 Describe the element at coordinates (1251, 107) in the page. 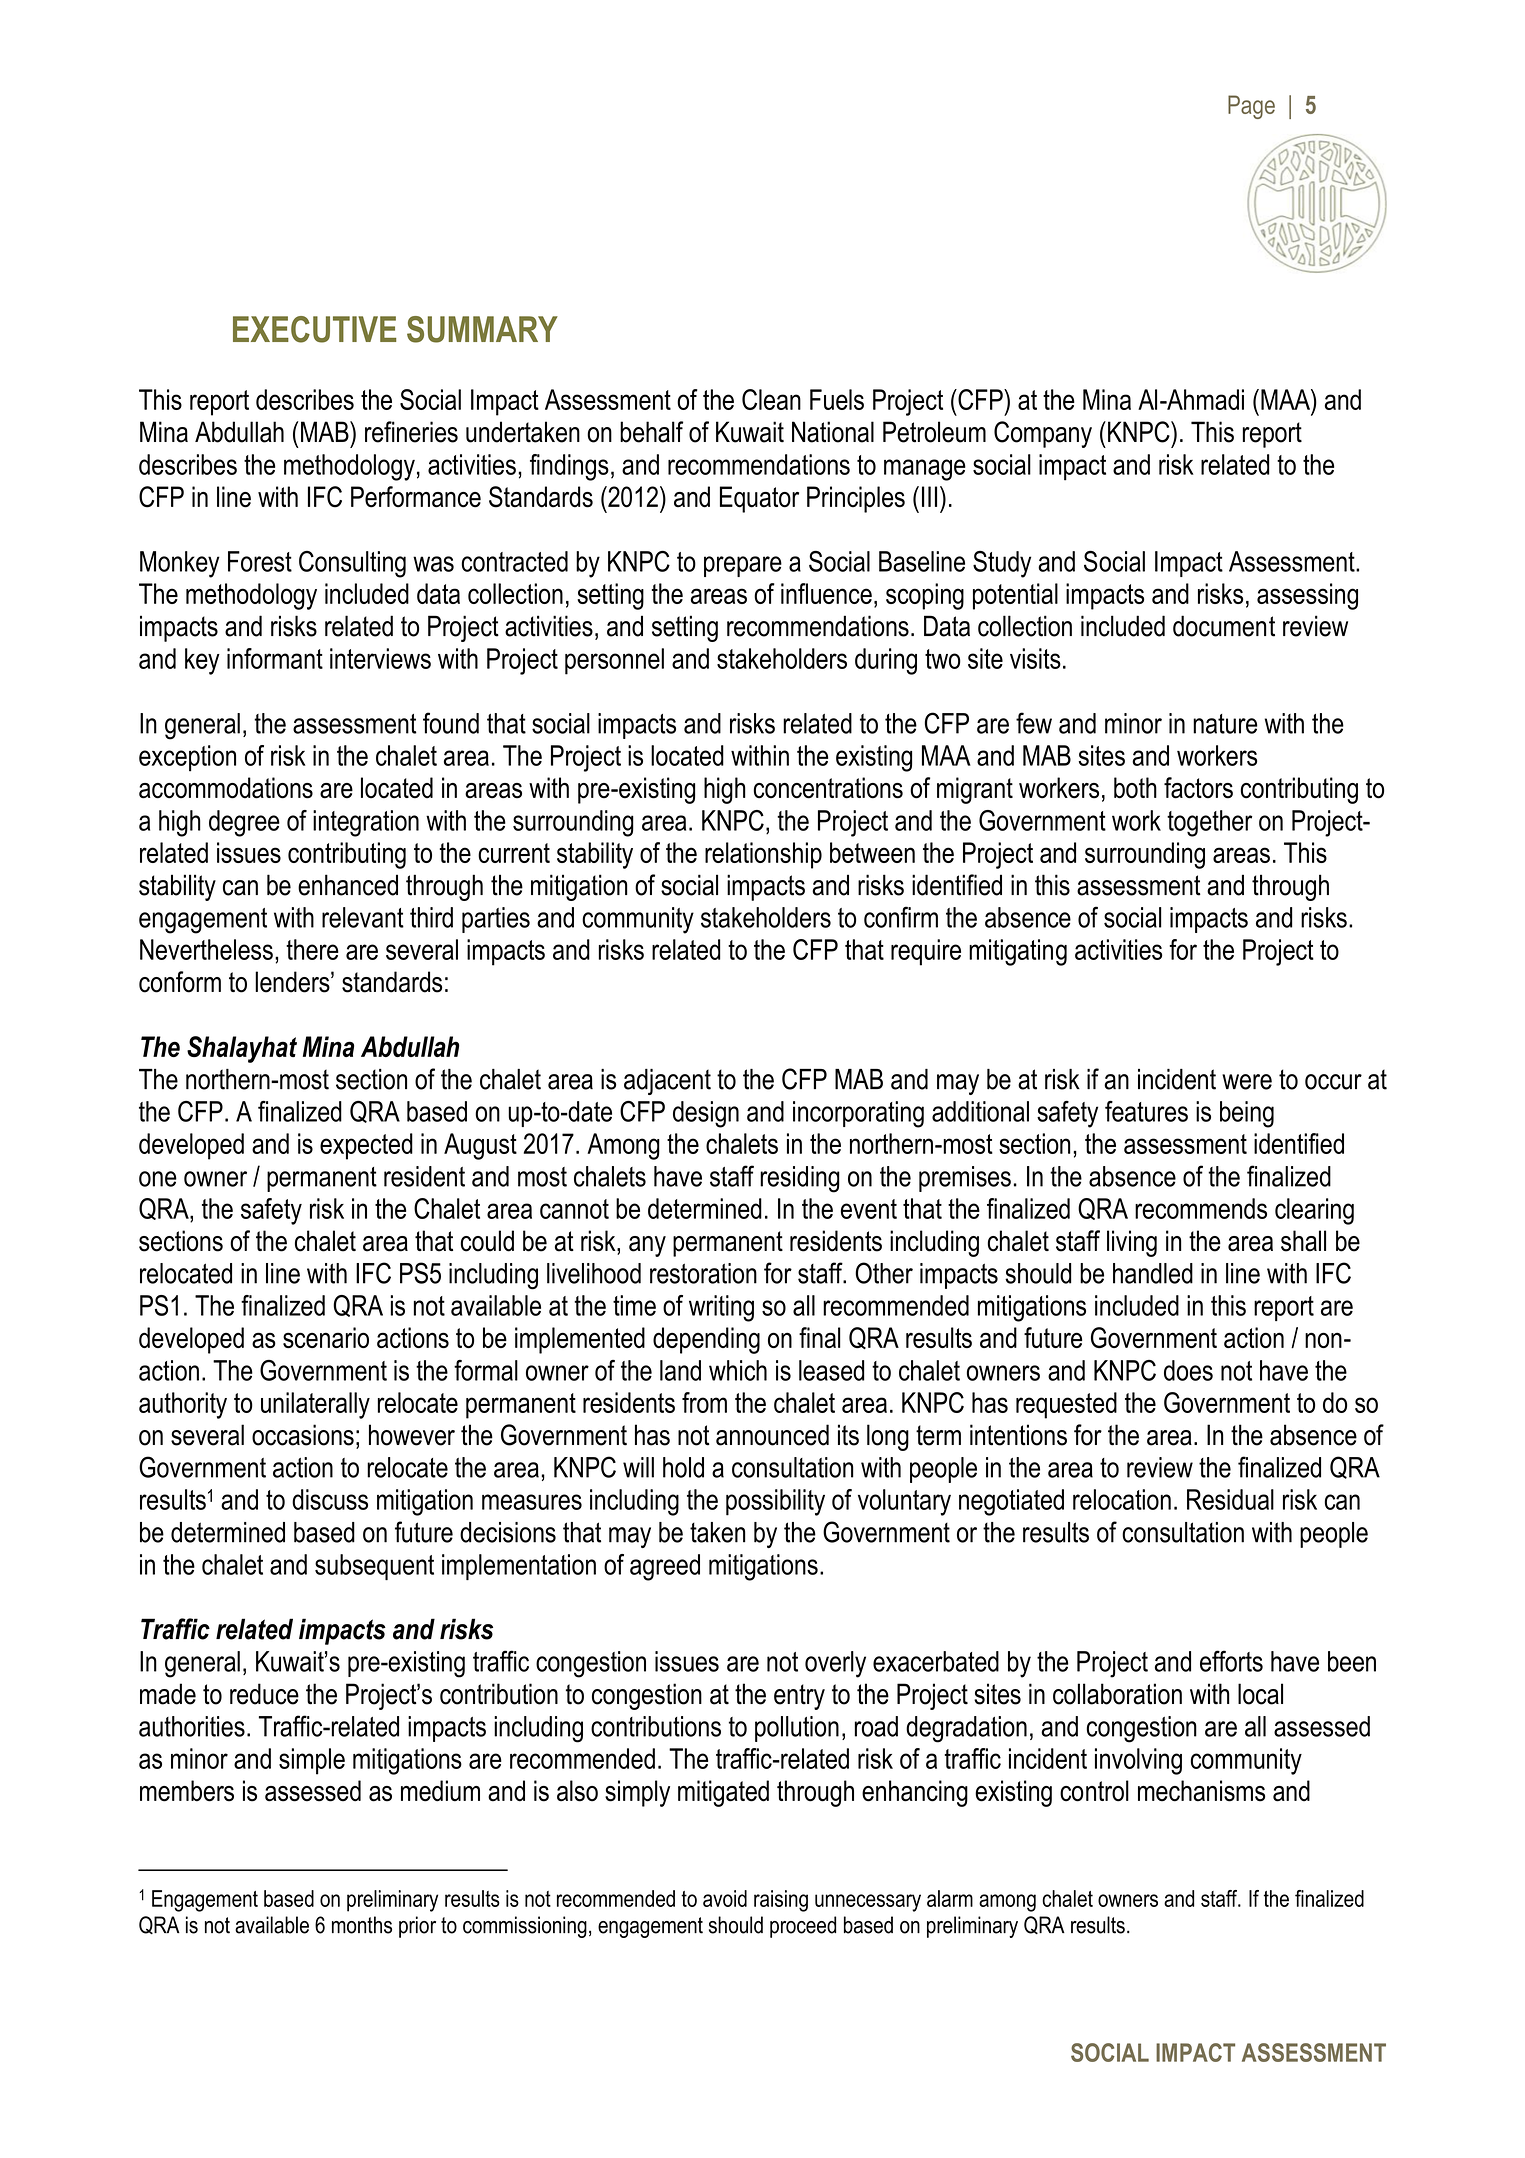

I see `Page` at that location.
